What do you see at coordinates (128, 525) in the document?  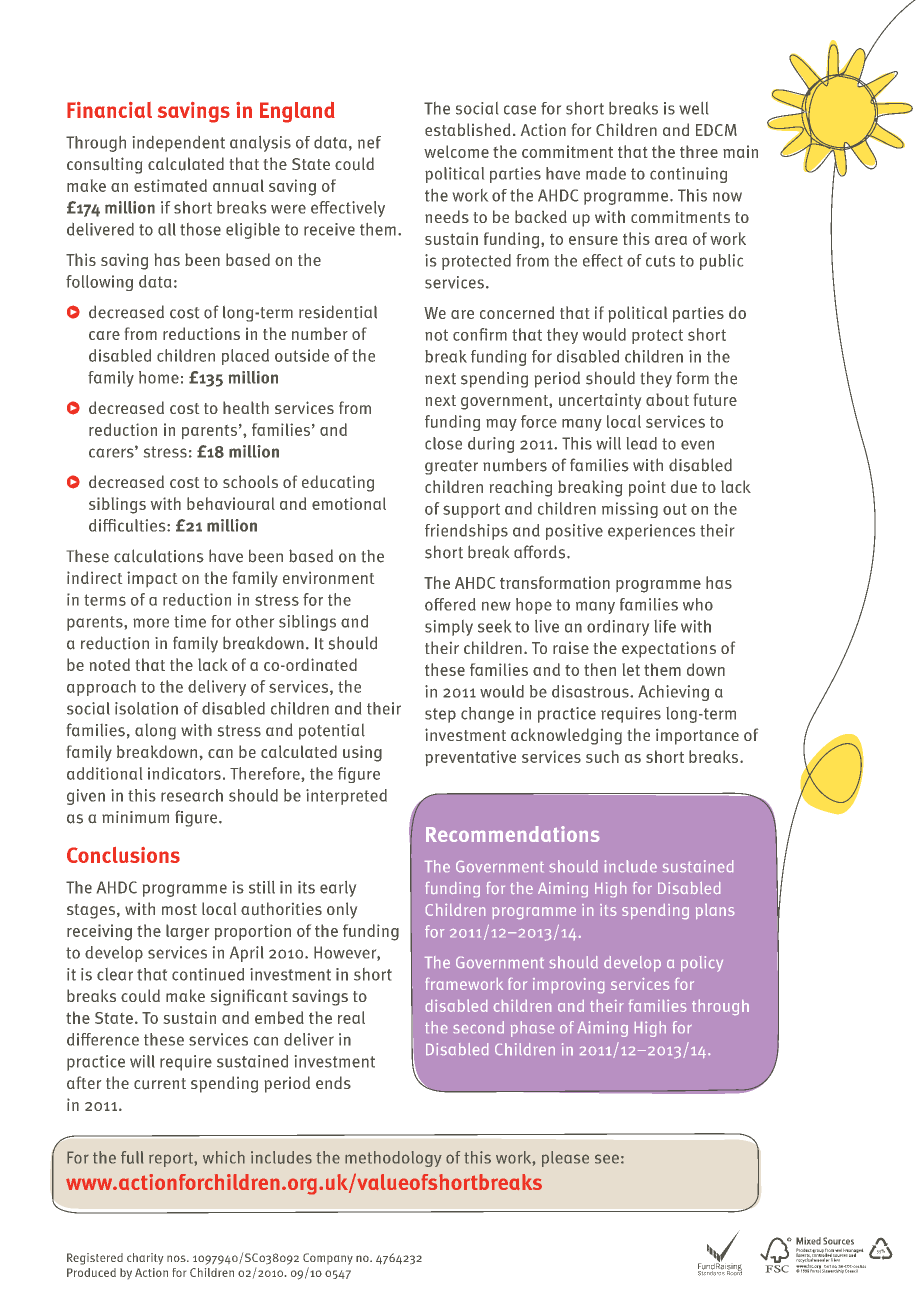 I see `difficulties` at bounding box center [128, 525].
